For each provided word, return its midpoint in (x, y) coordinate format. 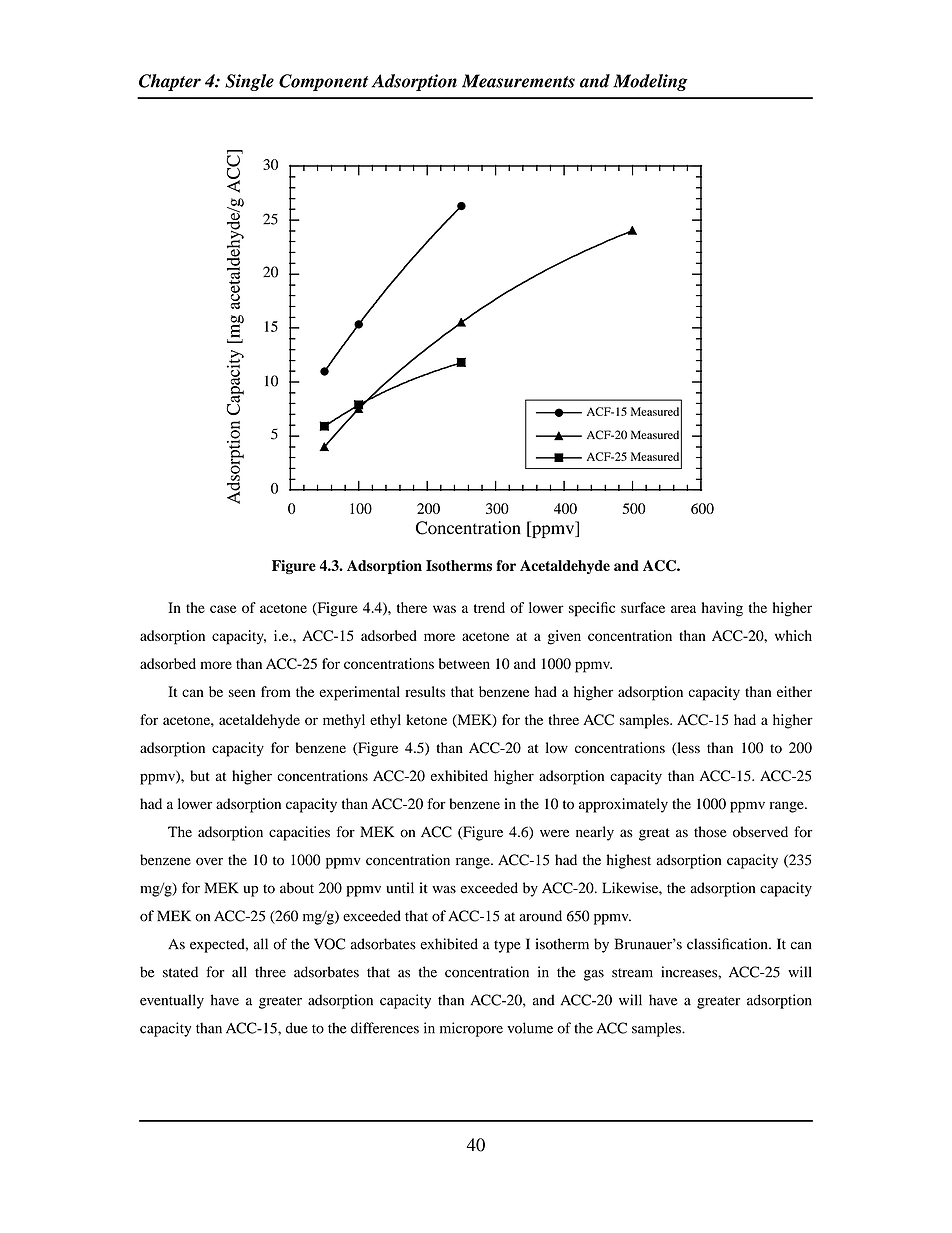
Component (323, 82)
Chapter (170, 82)
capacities (299, 833)
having (722, 609)
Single (249, 82)
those (710, 832)
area (683, 609)
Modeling (650, 82)
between (464, 663)
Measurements (518, 81)
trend (489, 607)
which (793, 635)
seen (242, 693)
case (223, 609)
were (554, 833)
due (297, 1028)
